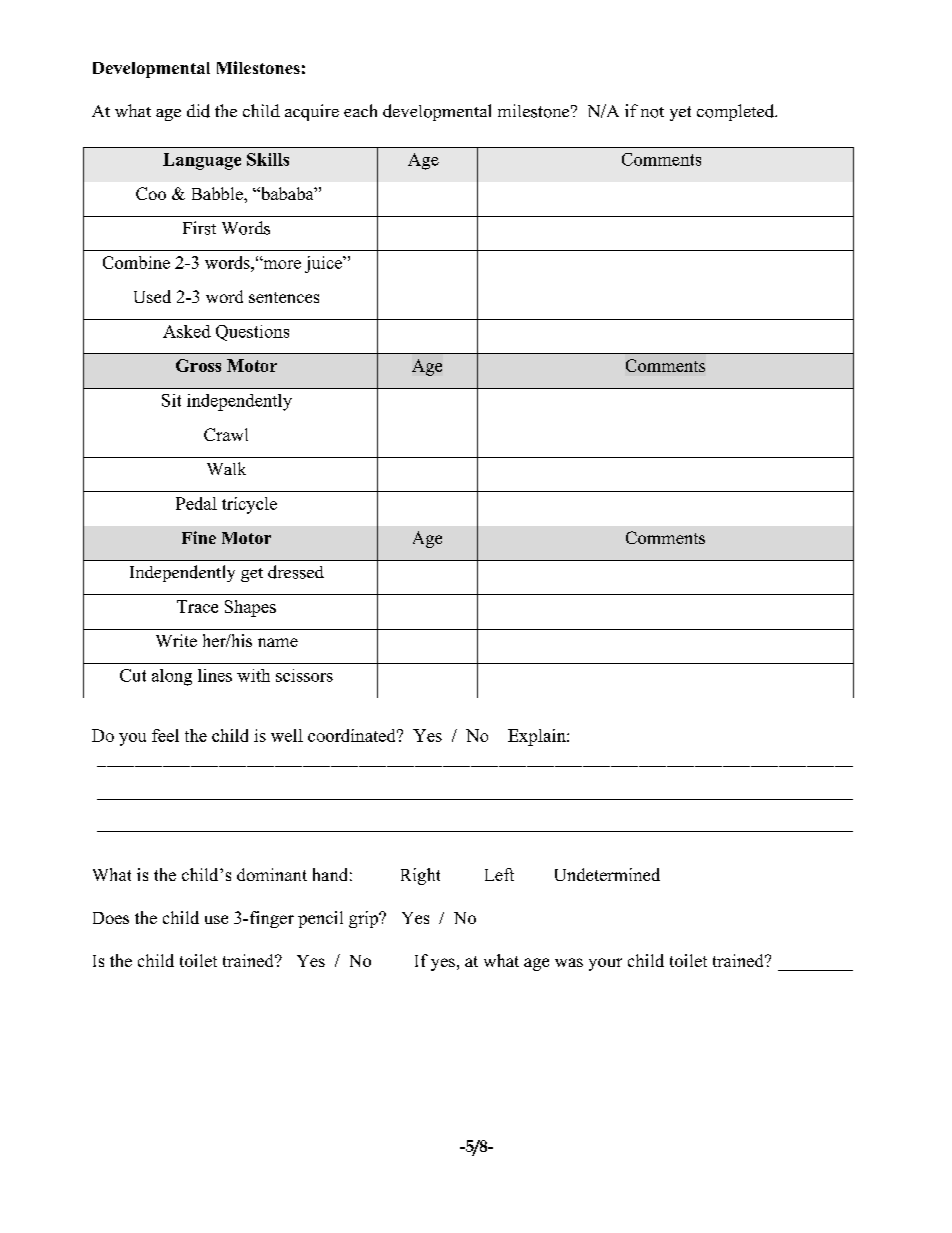 This document has width=952, height=1233. What do you see at coordinates (360, 110) in the document?
I see `each` at bounding box center [360, 110].
